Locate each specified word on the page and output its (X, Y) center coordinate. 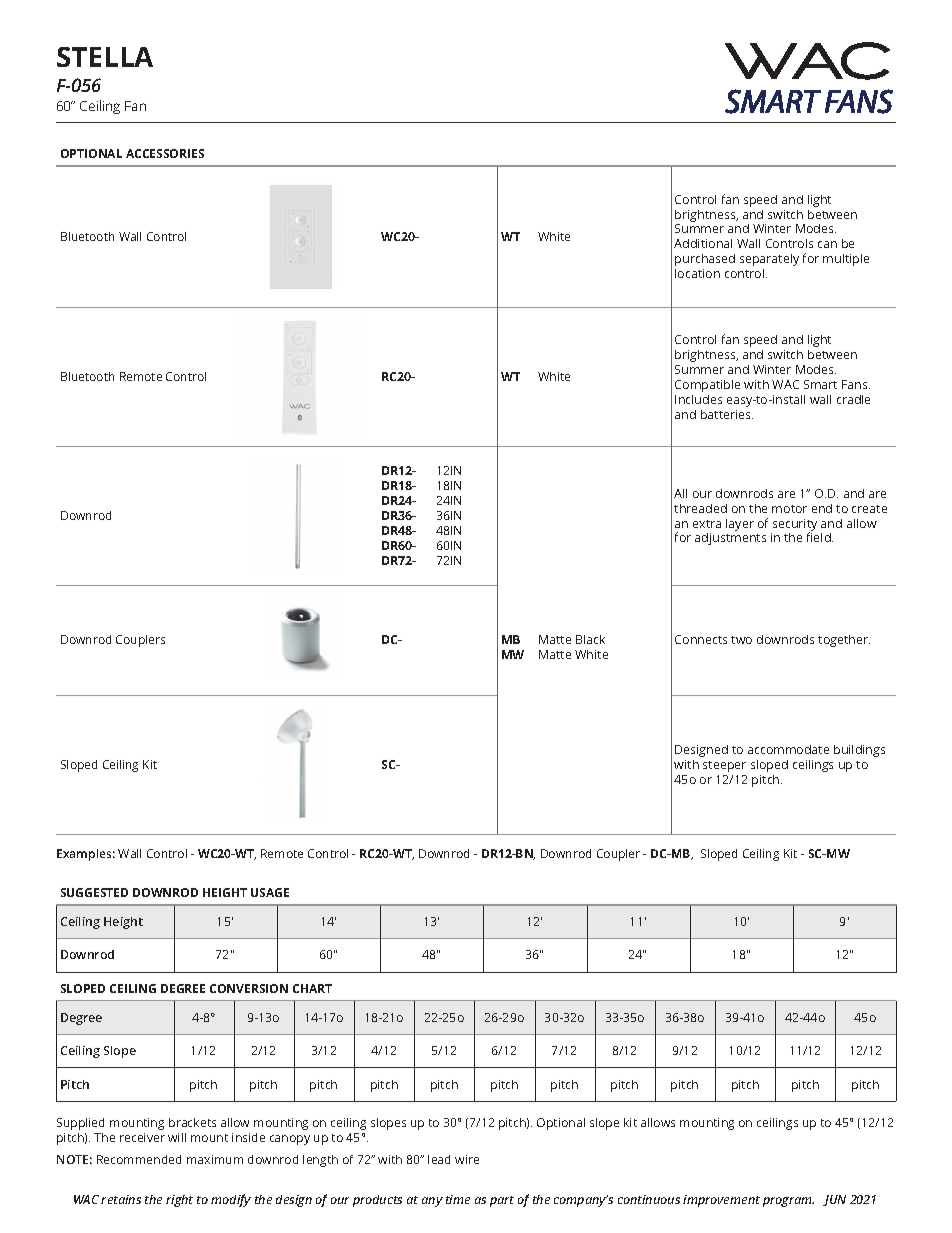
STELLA (105, 57)
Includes (698, 399)
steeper (724, 766)
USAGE (270, 892)
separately (769, 260)
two (741, 640)
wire (467, 1159)
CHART (312, 988)
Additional (703, 243)
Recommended (139, 1159)
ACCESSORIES (165, 153)
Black (590, 639)
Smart (820, 384)
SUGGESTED (94, 892)
